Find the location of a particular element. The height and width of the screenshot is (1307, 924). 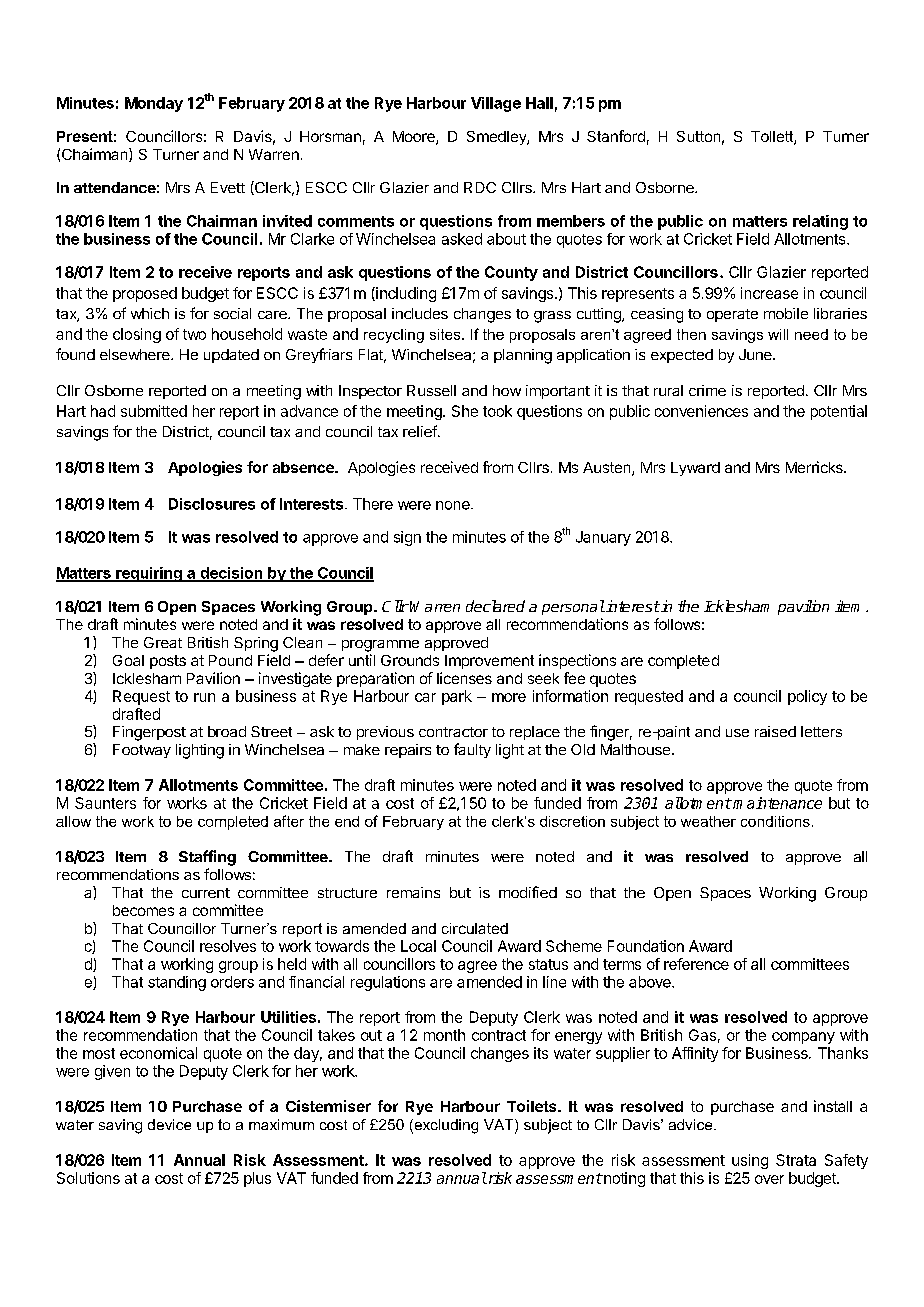

conveniences is located at coordinates (701, 411).
